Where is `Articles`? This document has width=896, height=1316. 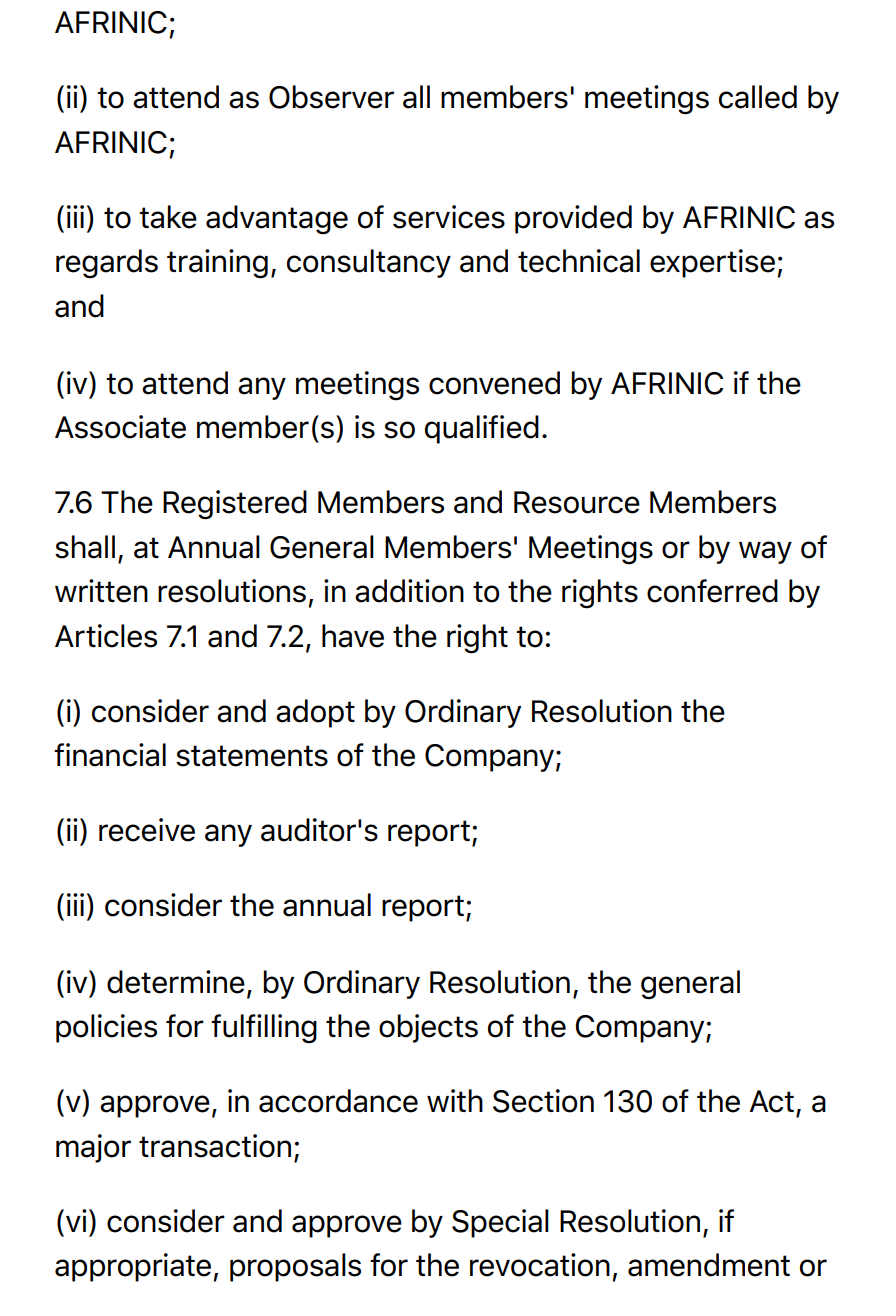
Articles is located at coordinates (106, 636).
